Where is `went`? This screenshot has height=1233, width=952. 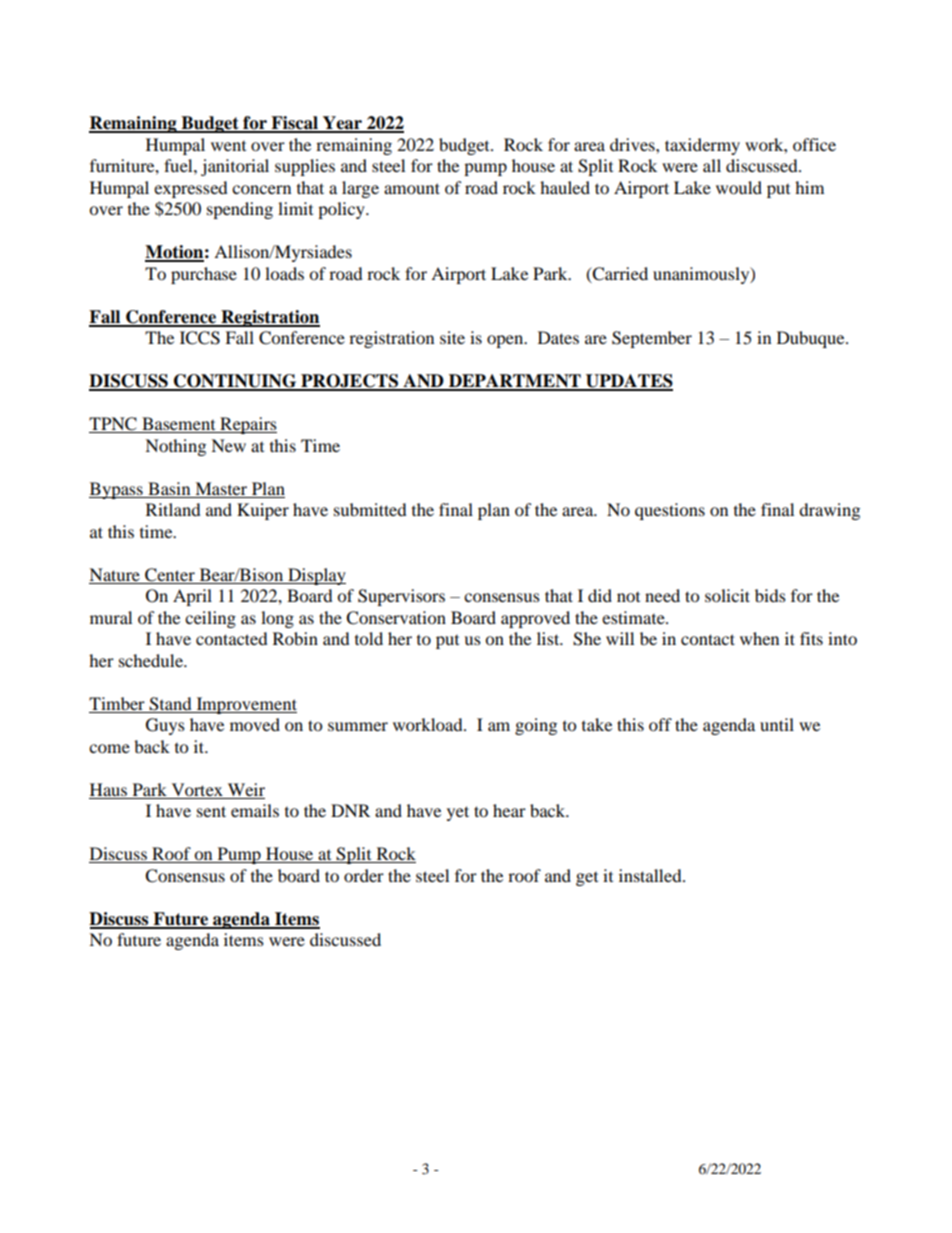
went is located at coordinates (228, 146).
